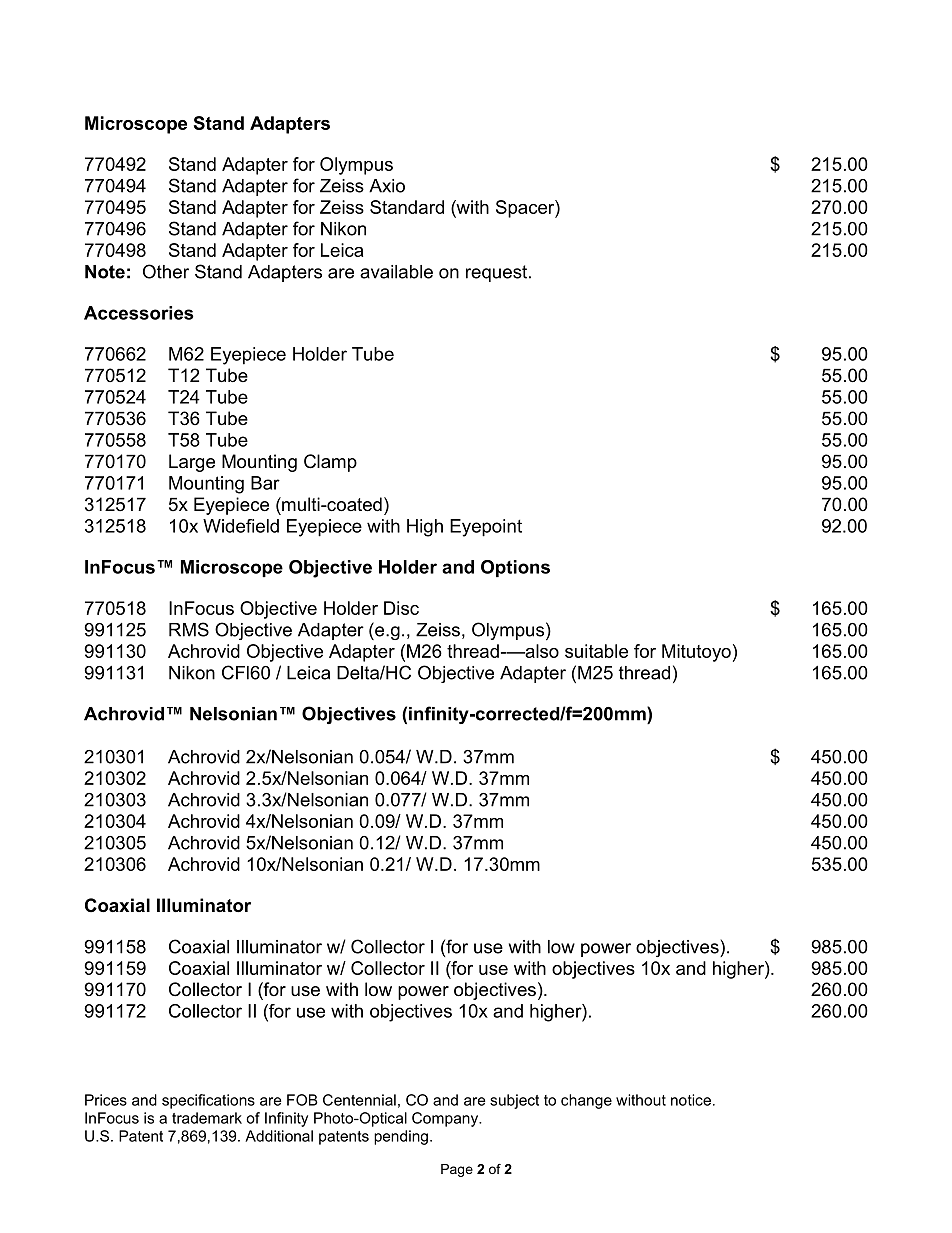  What do you see at coordinates (401, 608) in the image?
I see `Disc` at bounding box center [401, 608].
